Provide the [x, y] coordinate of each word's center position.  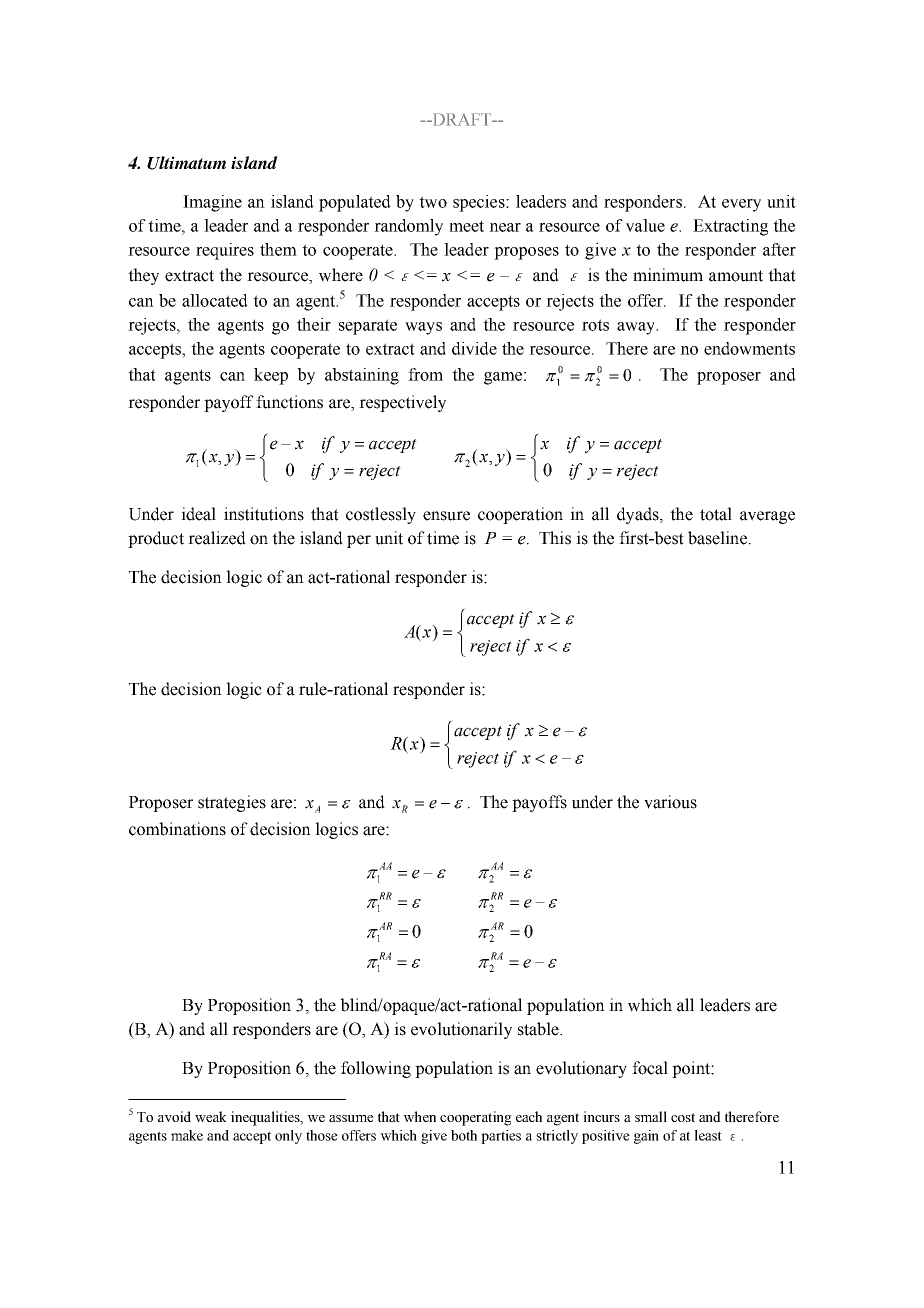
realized [217, 538]
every [741, 205]
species [480, 203]
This [555, 538]
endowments [749, 348]
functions [289, 402]
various [670, 802]
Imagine [212, 203]
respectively [402, 403]
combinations [177, 829]
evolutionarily [461, 1030]
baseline [717, 538]
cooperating [476, 1118]
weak [211, 1116]
